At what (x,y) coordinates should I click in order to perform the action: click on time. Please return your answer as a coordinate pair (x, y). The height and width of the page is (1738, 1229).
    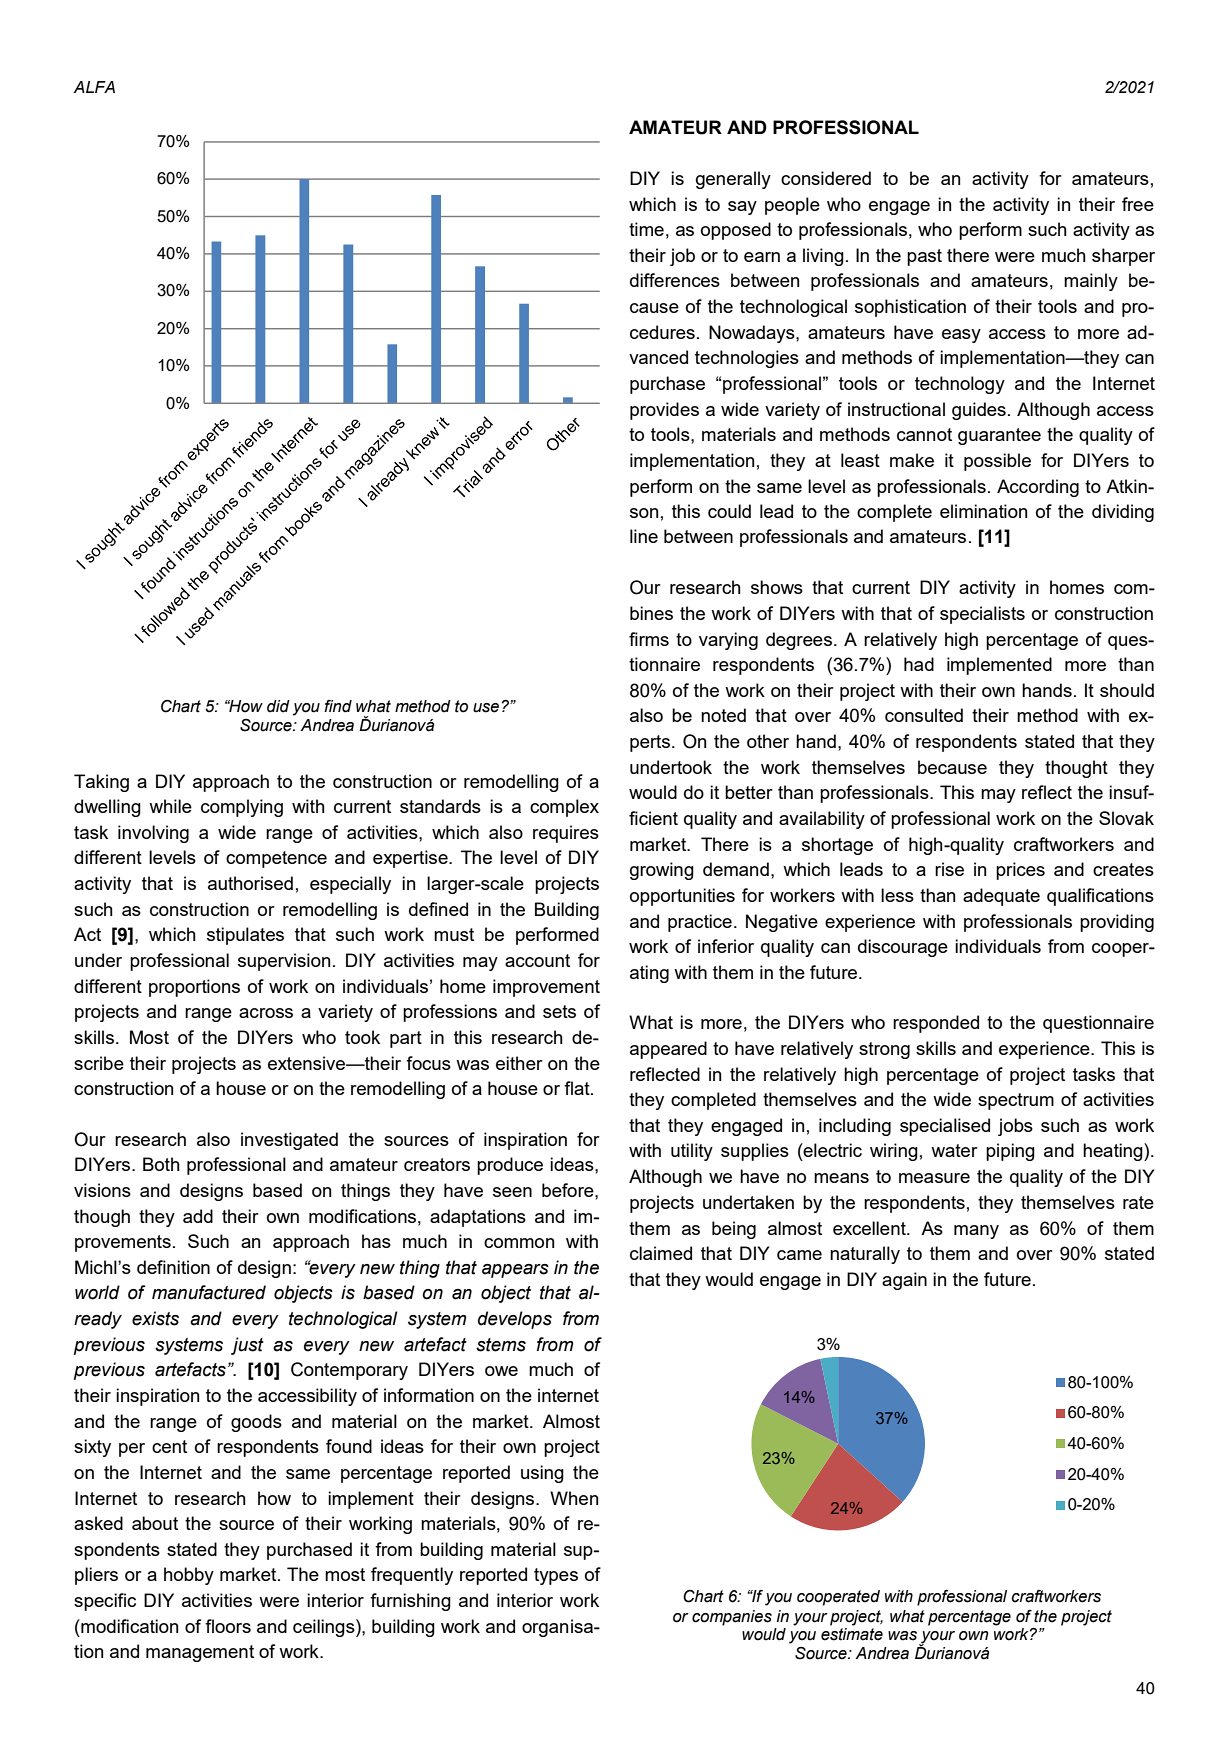
    Looking at the image, I should click on (646, 229).
